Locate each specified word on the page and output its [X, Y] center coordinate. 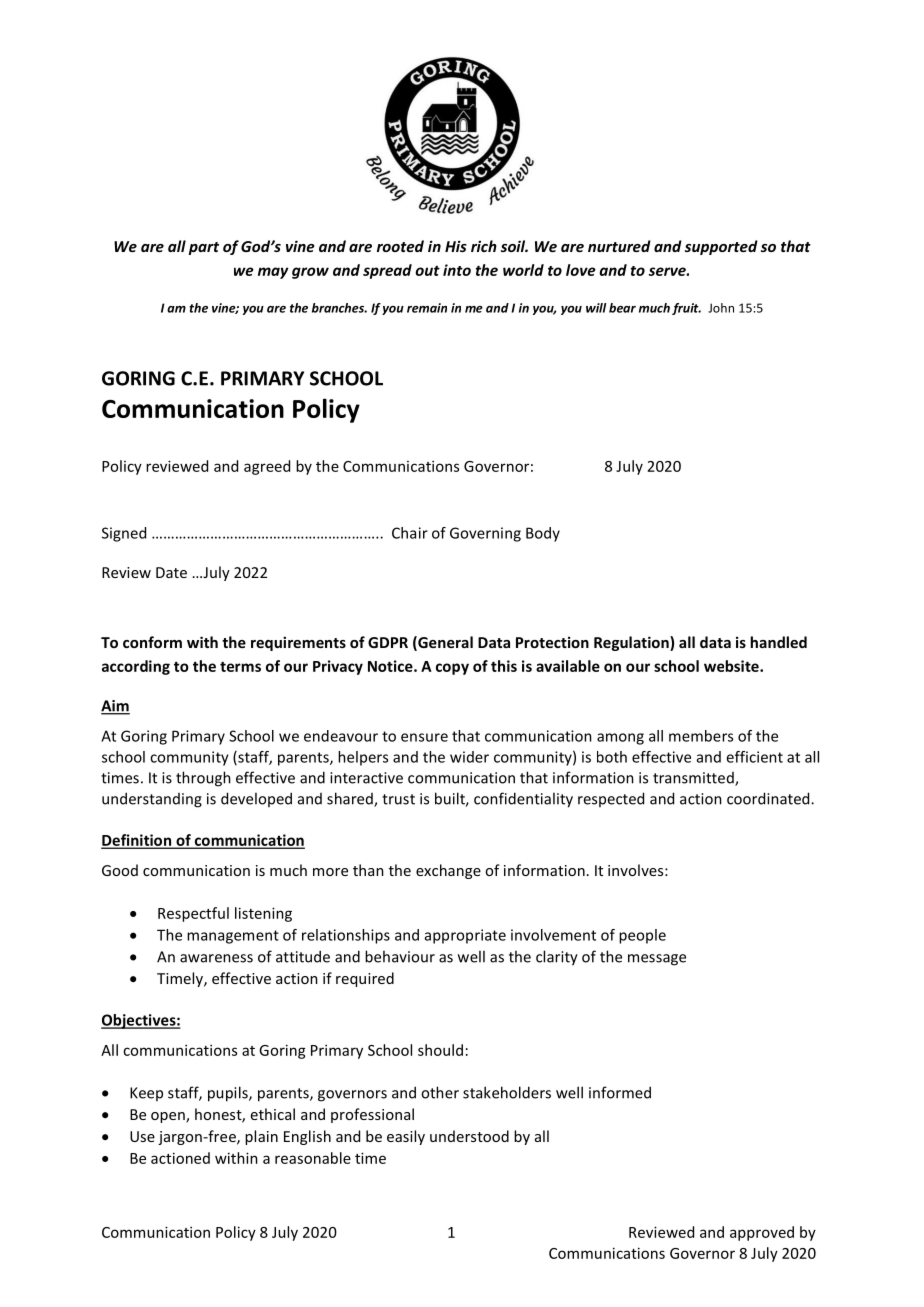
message [657, 960]
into [457, 270]
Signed [124, 534]
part [204, 248]
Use [142, 1136]
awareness [216, 958]
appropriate [465, 936]
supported [721, 247]
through [203, 779]
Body [543, 534]
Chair [410, 533]
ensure [424, 737]
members [701, 736]
